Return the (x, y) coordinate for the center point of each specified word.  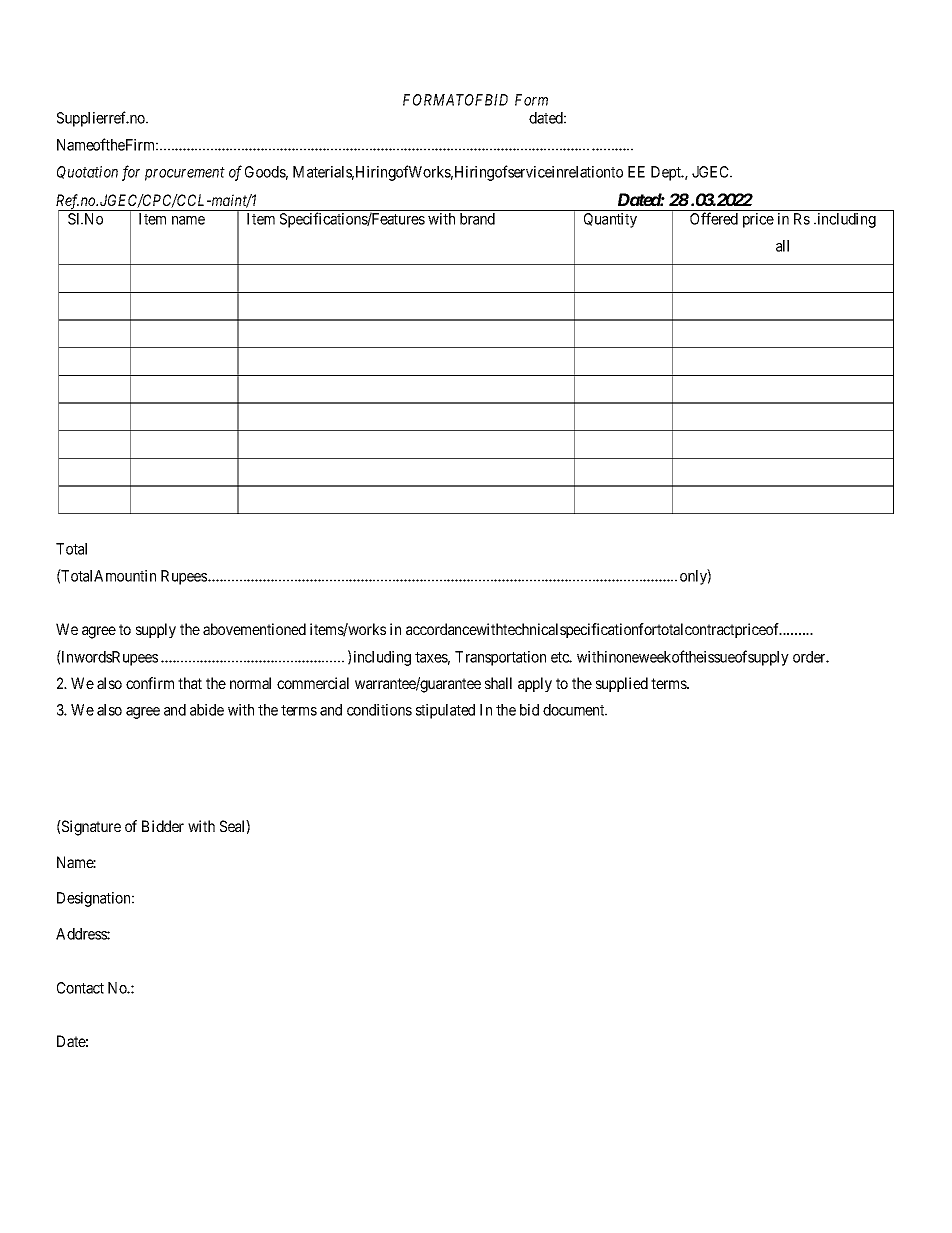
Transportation (500, 658)
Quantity (610, 220)
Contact (80, 988)
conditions (379, 710)
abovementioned (254, 629)
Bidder (163, 826)
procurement (185, 174)
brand (477, 219)
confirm (150, 683)
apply (535, 684)
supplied (622, 684)
